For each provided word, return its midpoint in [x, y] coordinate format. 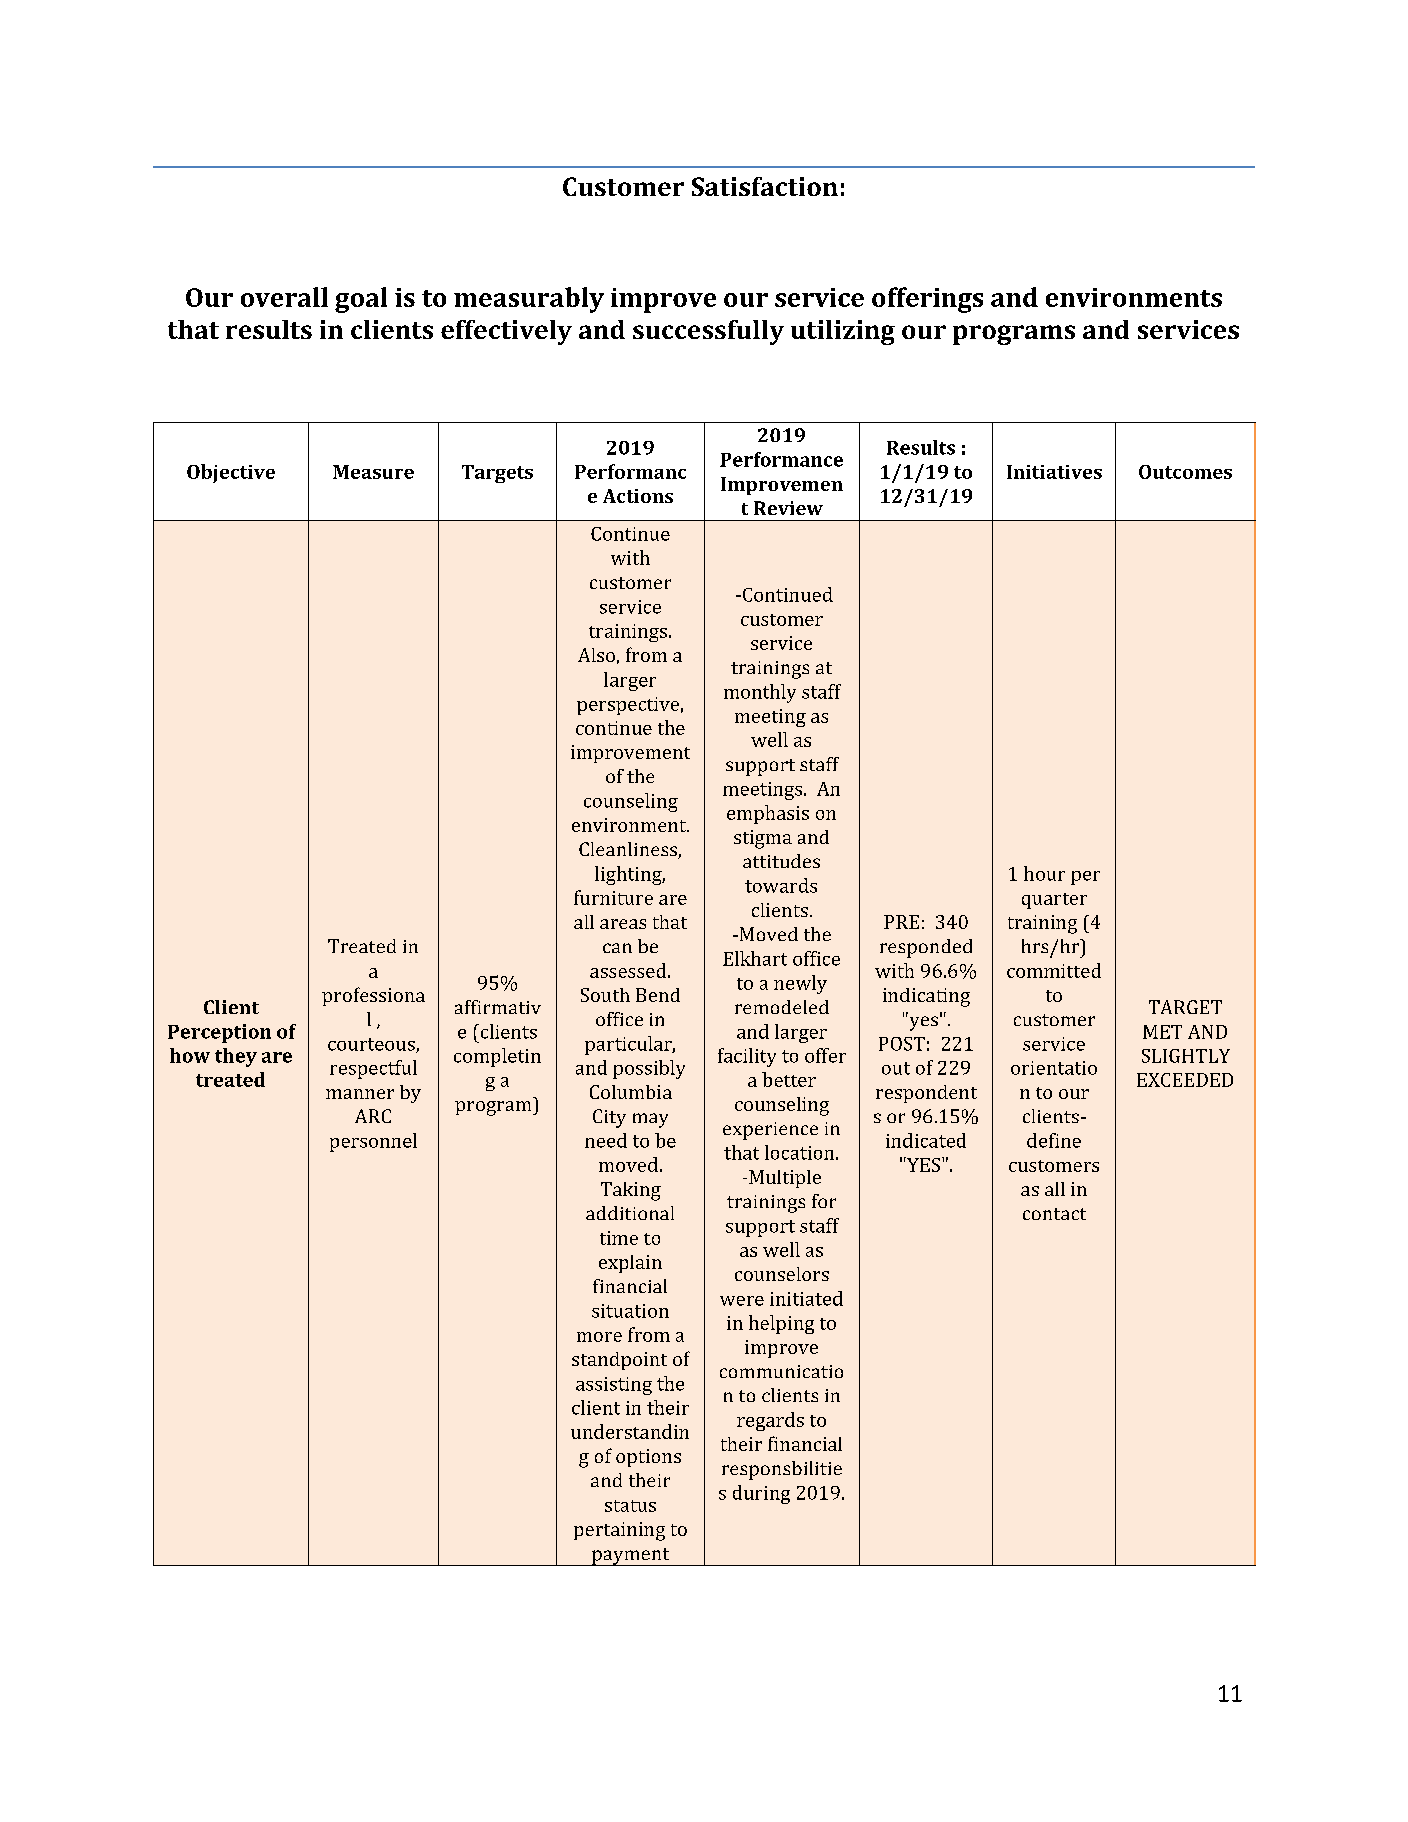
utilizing [843, 332]
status [630, 1506]
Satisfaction [765, 186]
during [761, 1494]
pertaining [619, 1531]
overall [284, 297]
